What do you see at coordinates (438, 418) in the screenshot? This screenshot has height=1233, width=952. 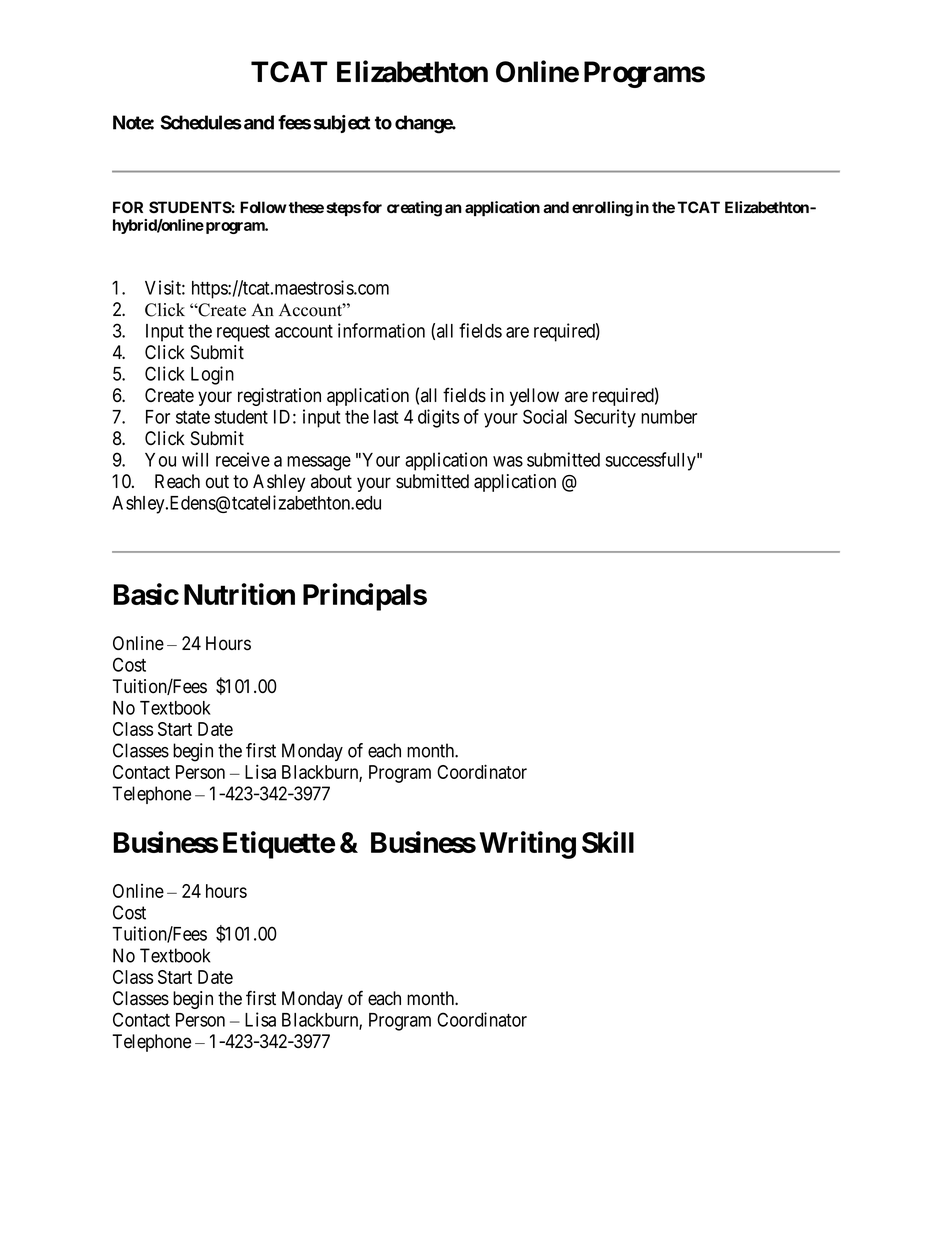 I see `digits` at bounding box center [438, 418].
